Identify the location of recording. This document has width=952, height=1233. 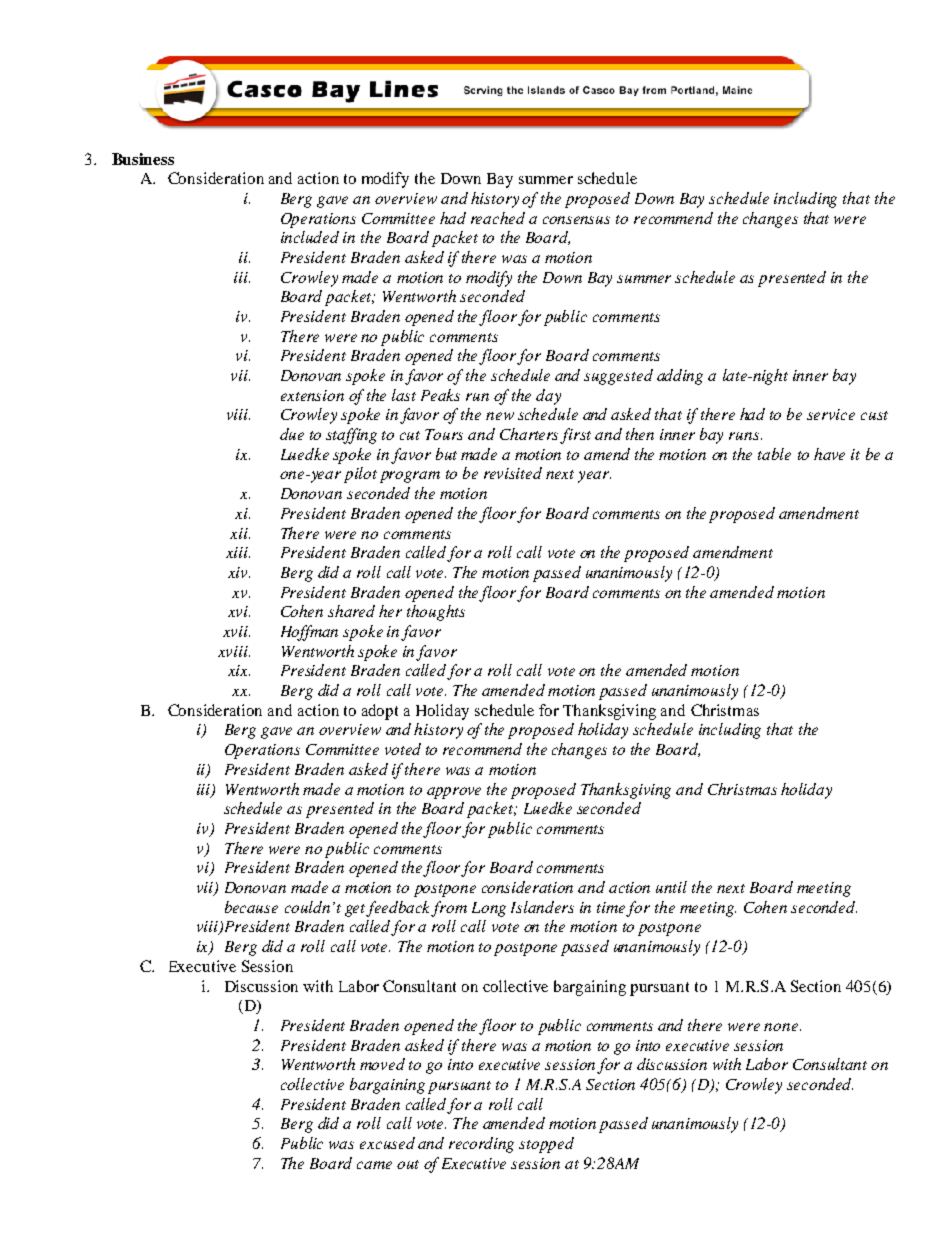
(481, 1145).
